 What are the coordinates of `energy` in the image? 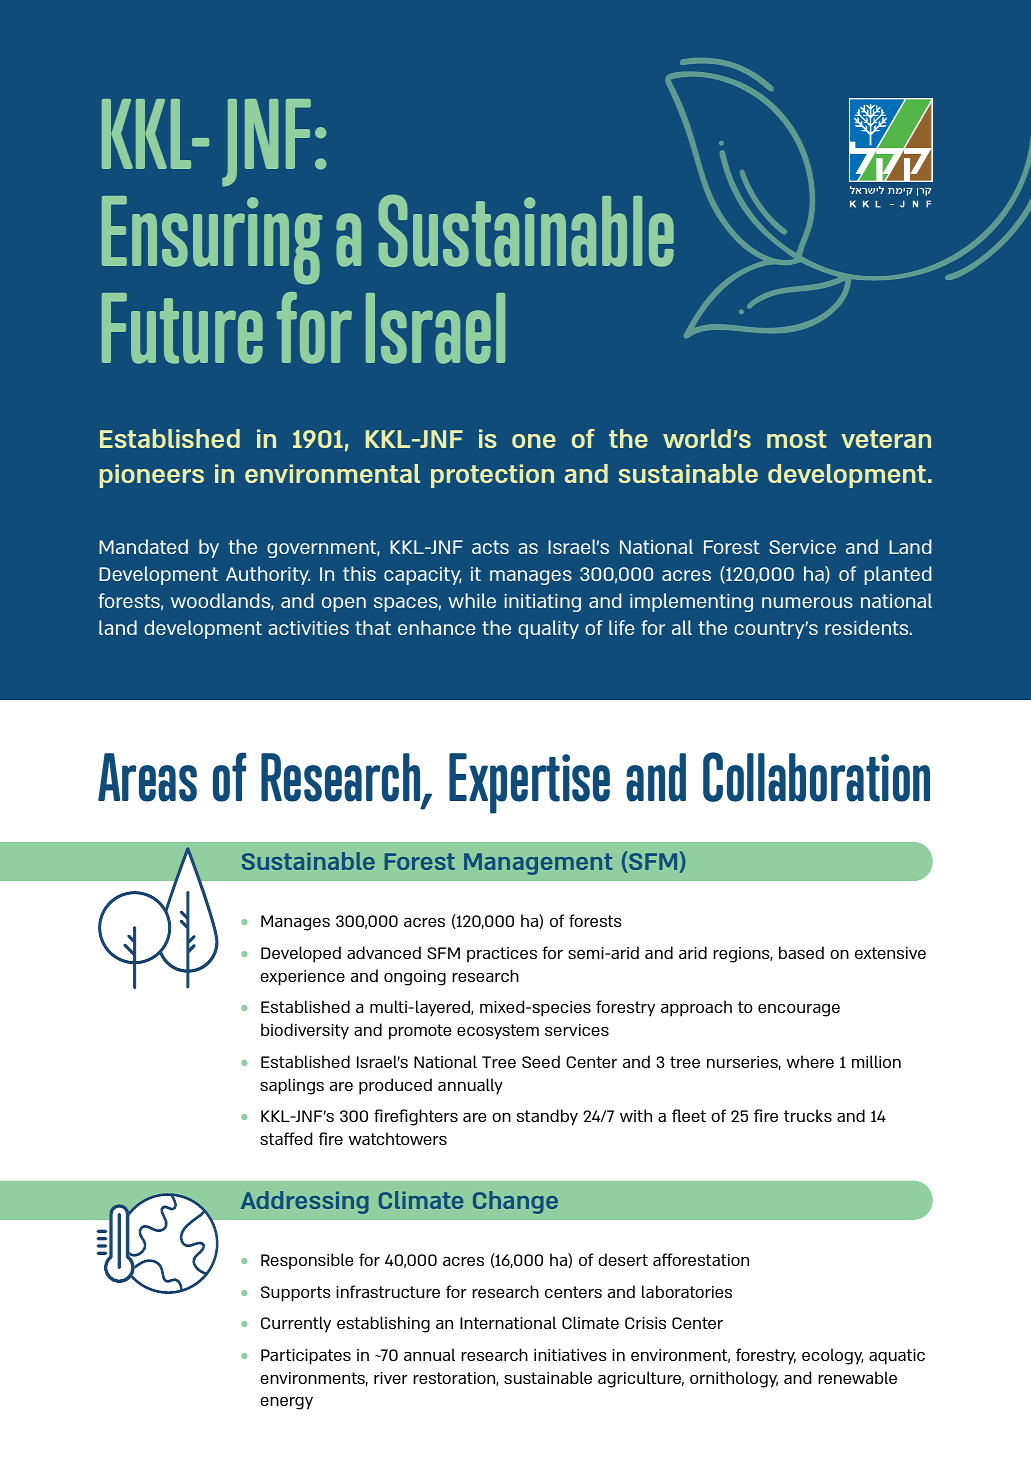 It's located at (286, 1403).
